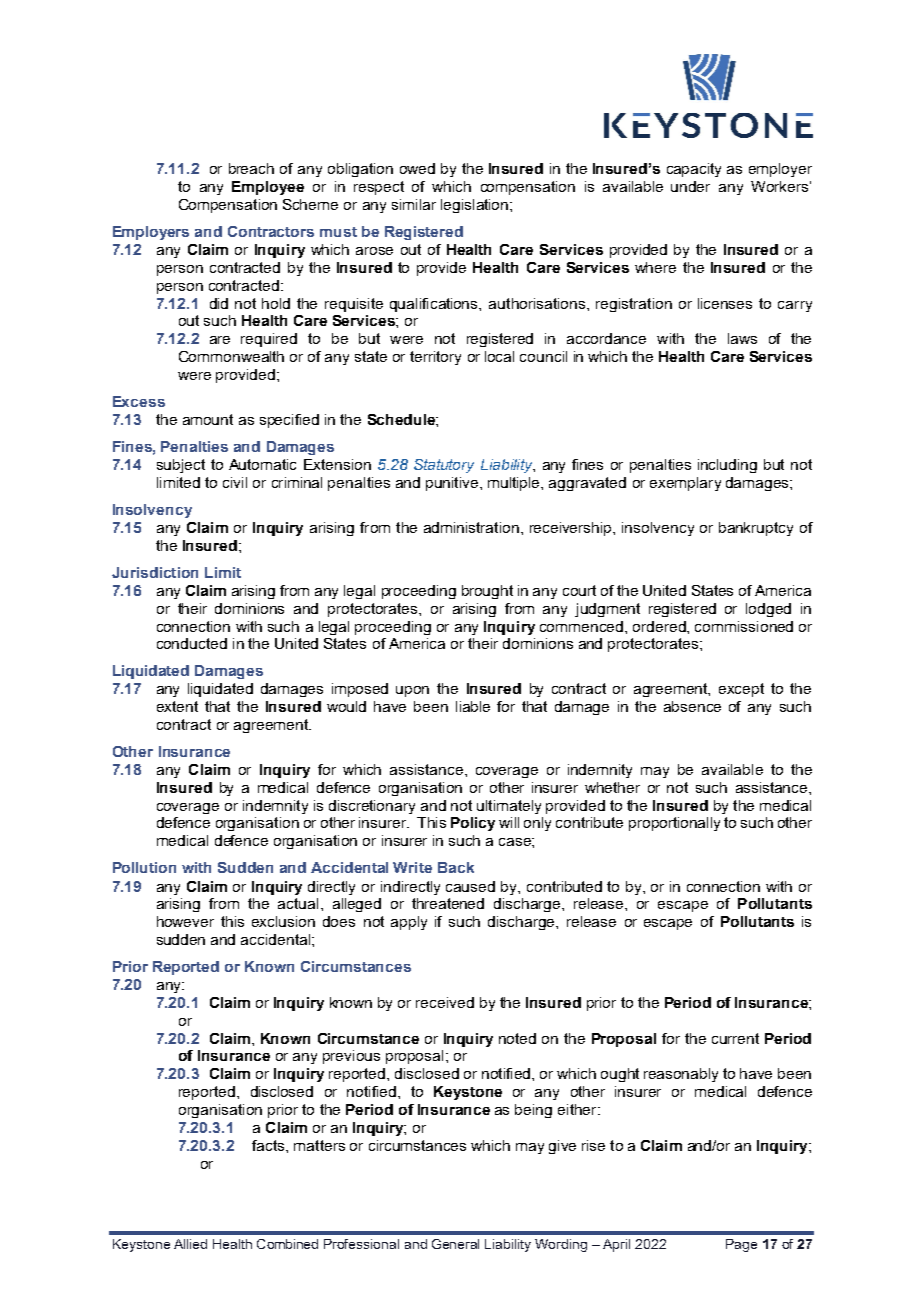  Describe the element at coordinates (692, 706) in the screenshot. I see `absence` at that location.
